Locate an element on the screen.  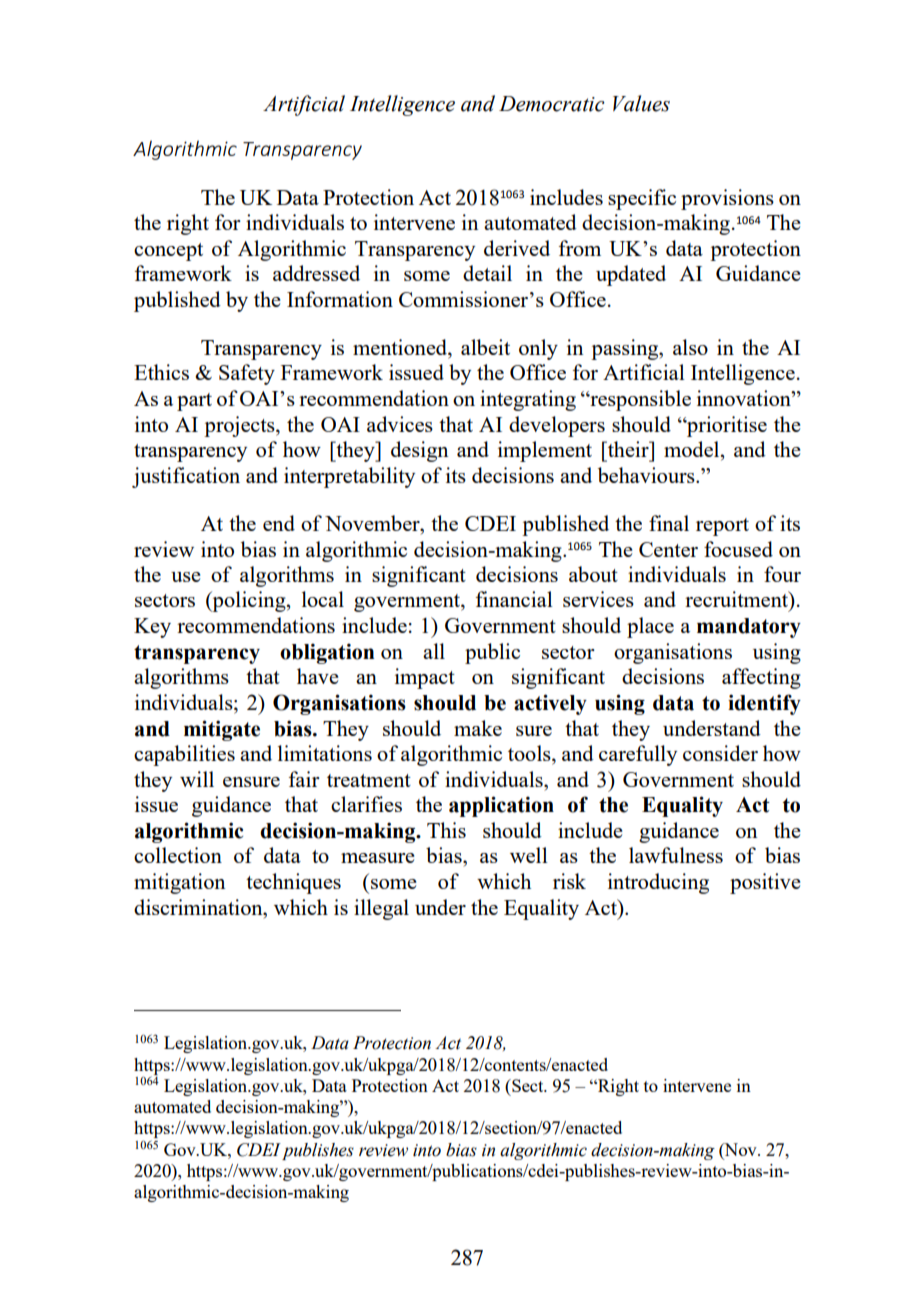
impact is located at coordinates (425, 678).
